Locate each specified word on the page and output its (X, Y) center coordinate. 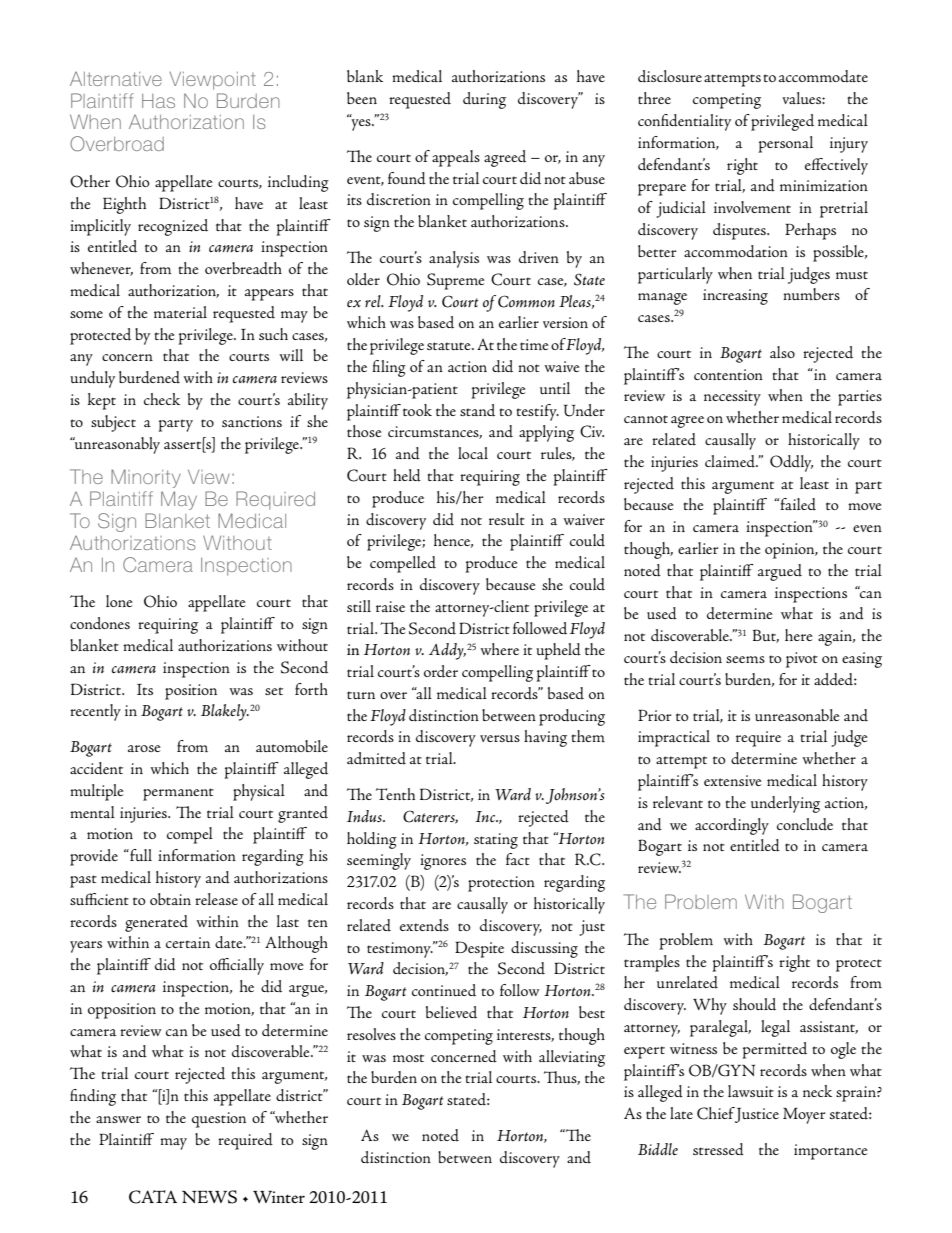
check (162, 399)
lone (119, 601)
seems (745, 659)
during (484, 100)
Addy (447, 651)
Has (158, 101)
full (140, 855)
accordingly (732, 826)
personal (785, 144)
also (782, 352)
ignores (443, 862)
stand (477, 410)
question (219, 1120)
